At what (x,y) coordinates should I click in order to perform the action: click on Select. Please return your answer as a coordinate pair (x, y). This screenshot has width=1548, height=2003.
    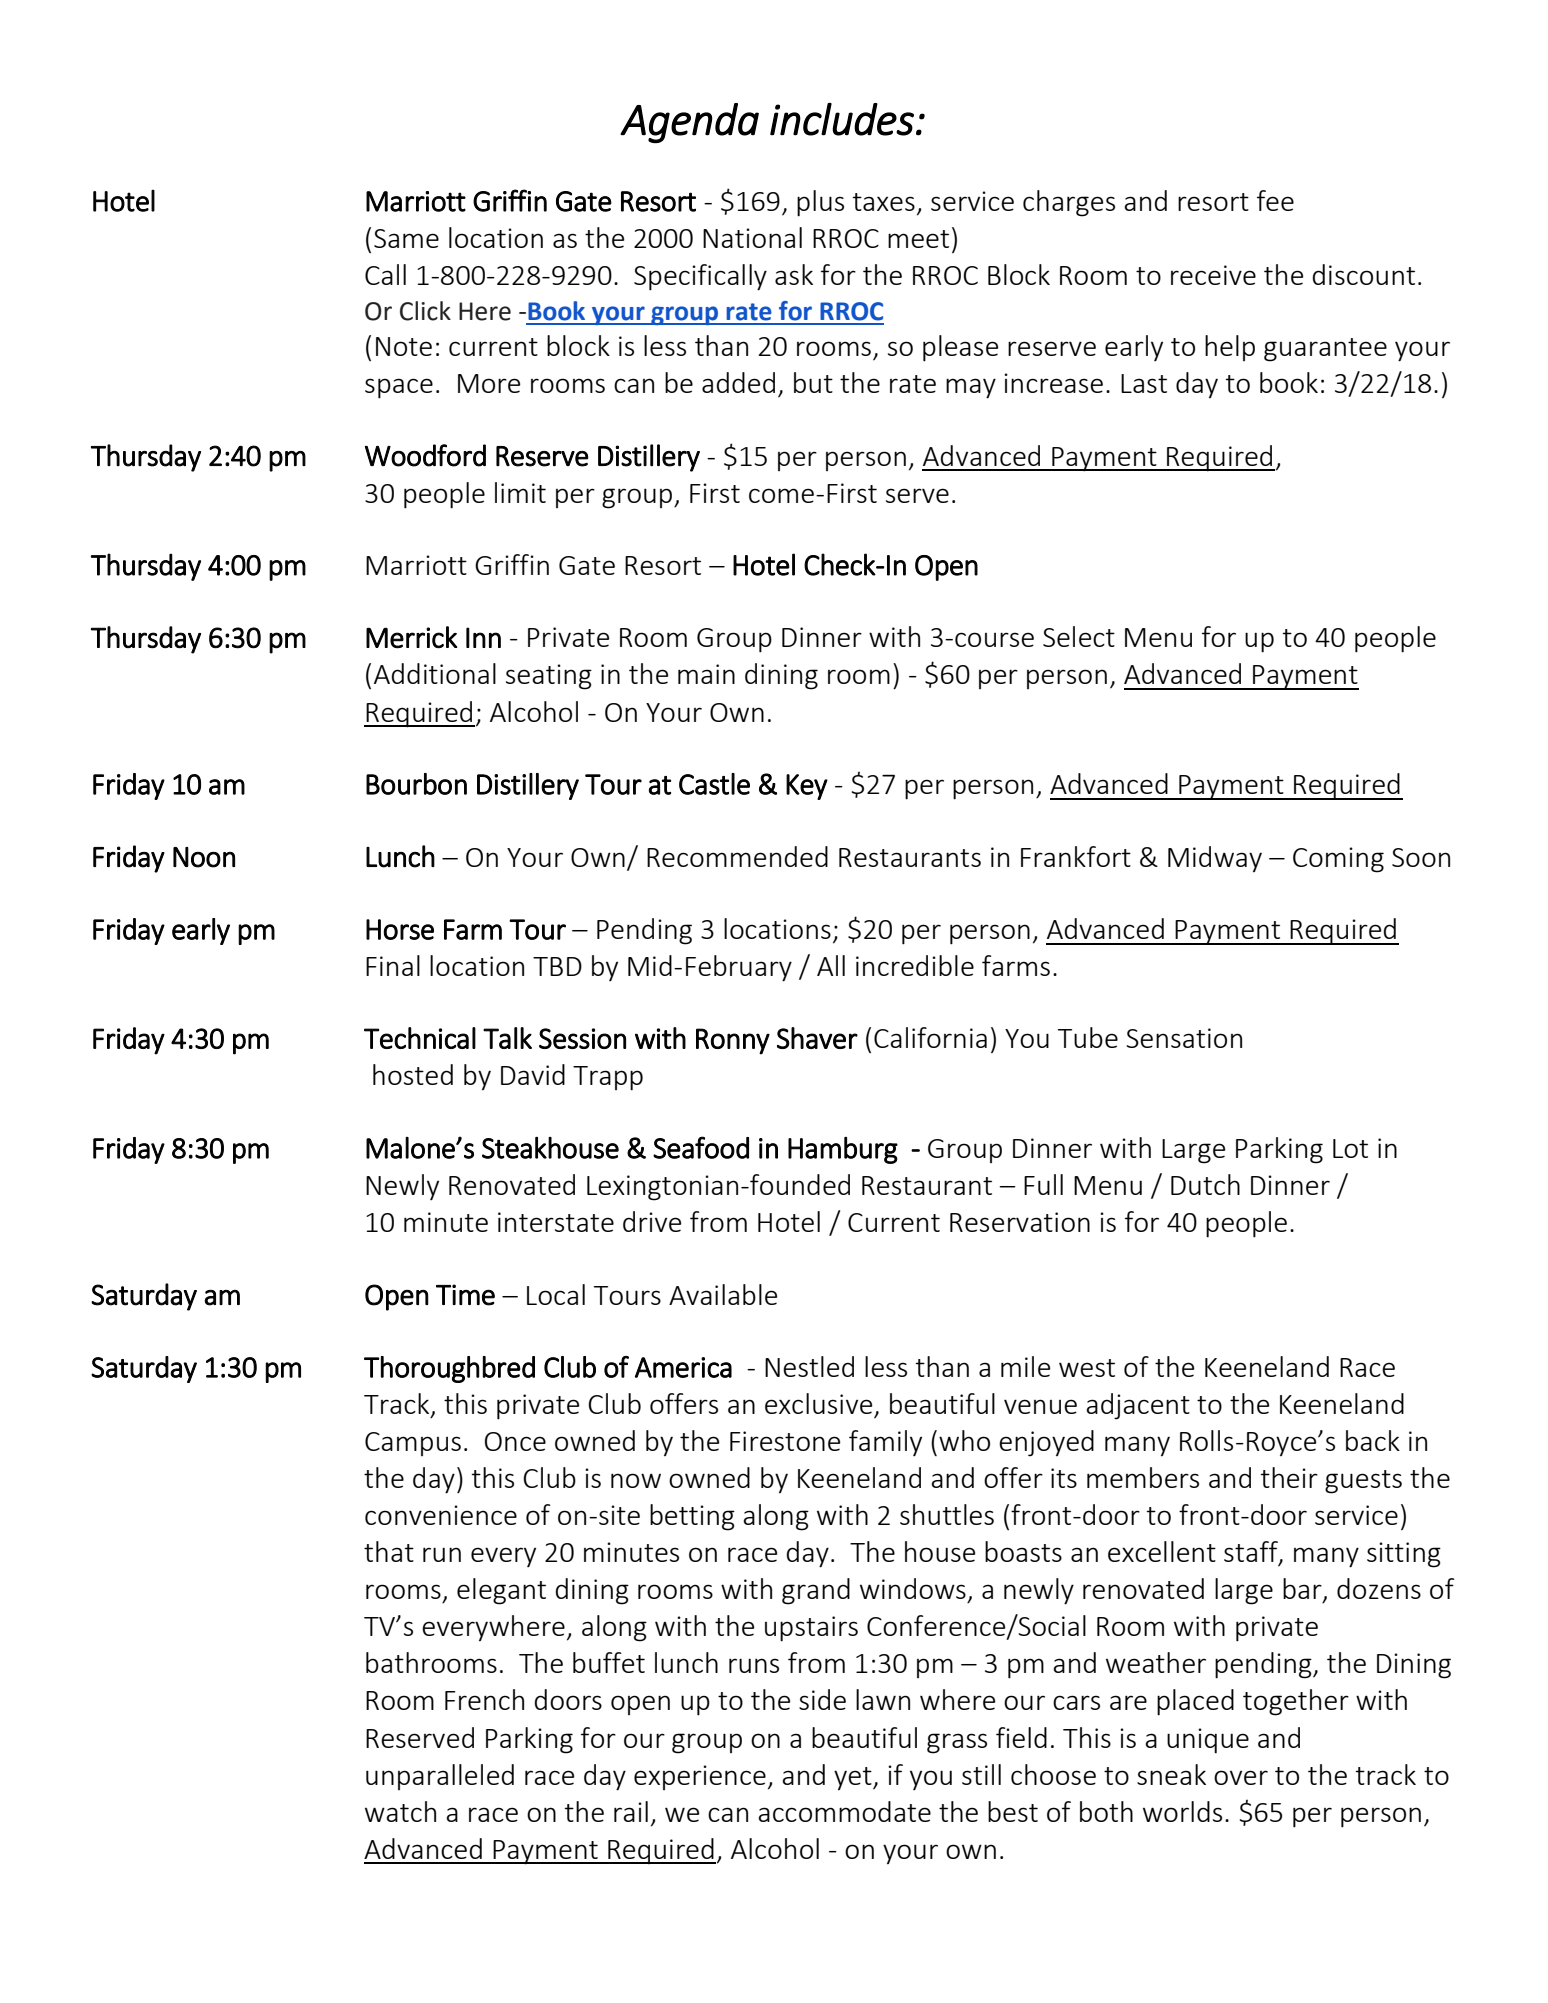
    Looking at the image, I should click on (1079, 636).
